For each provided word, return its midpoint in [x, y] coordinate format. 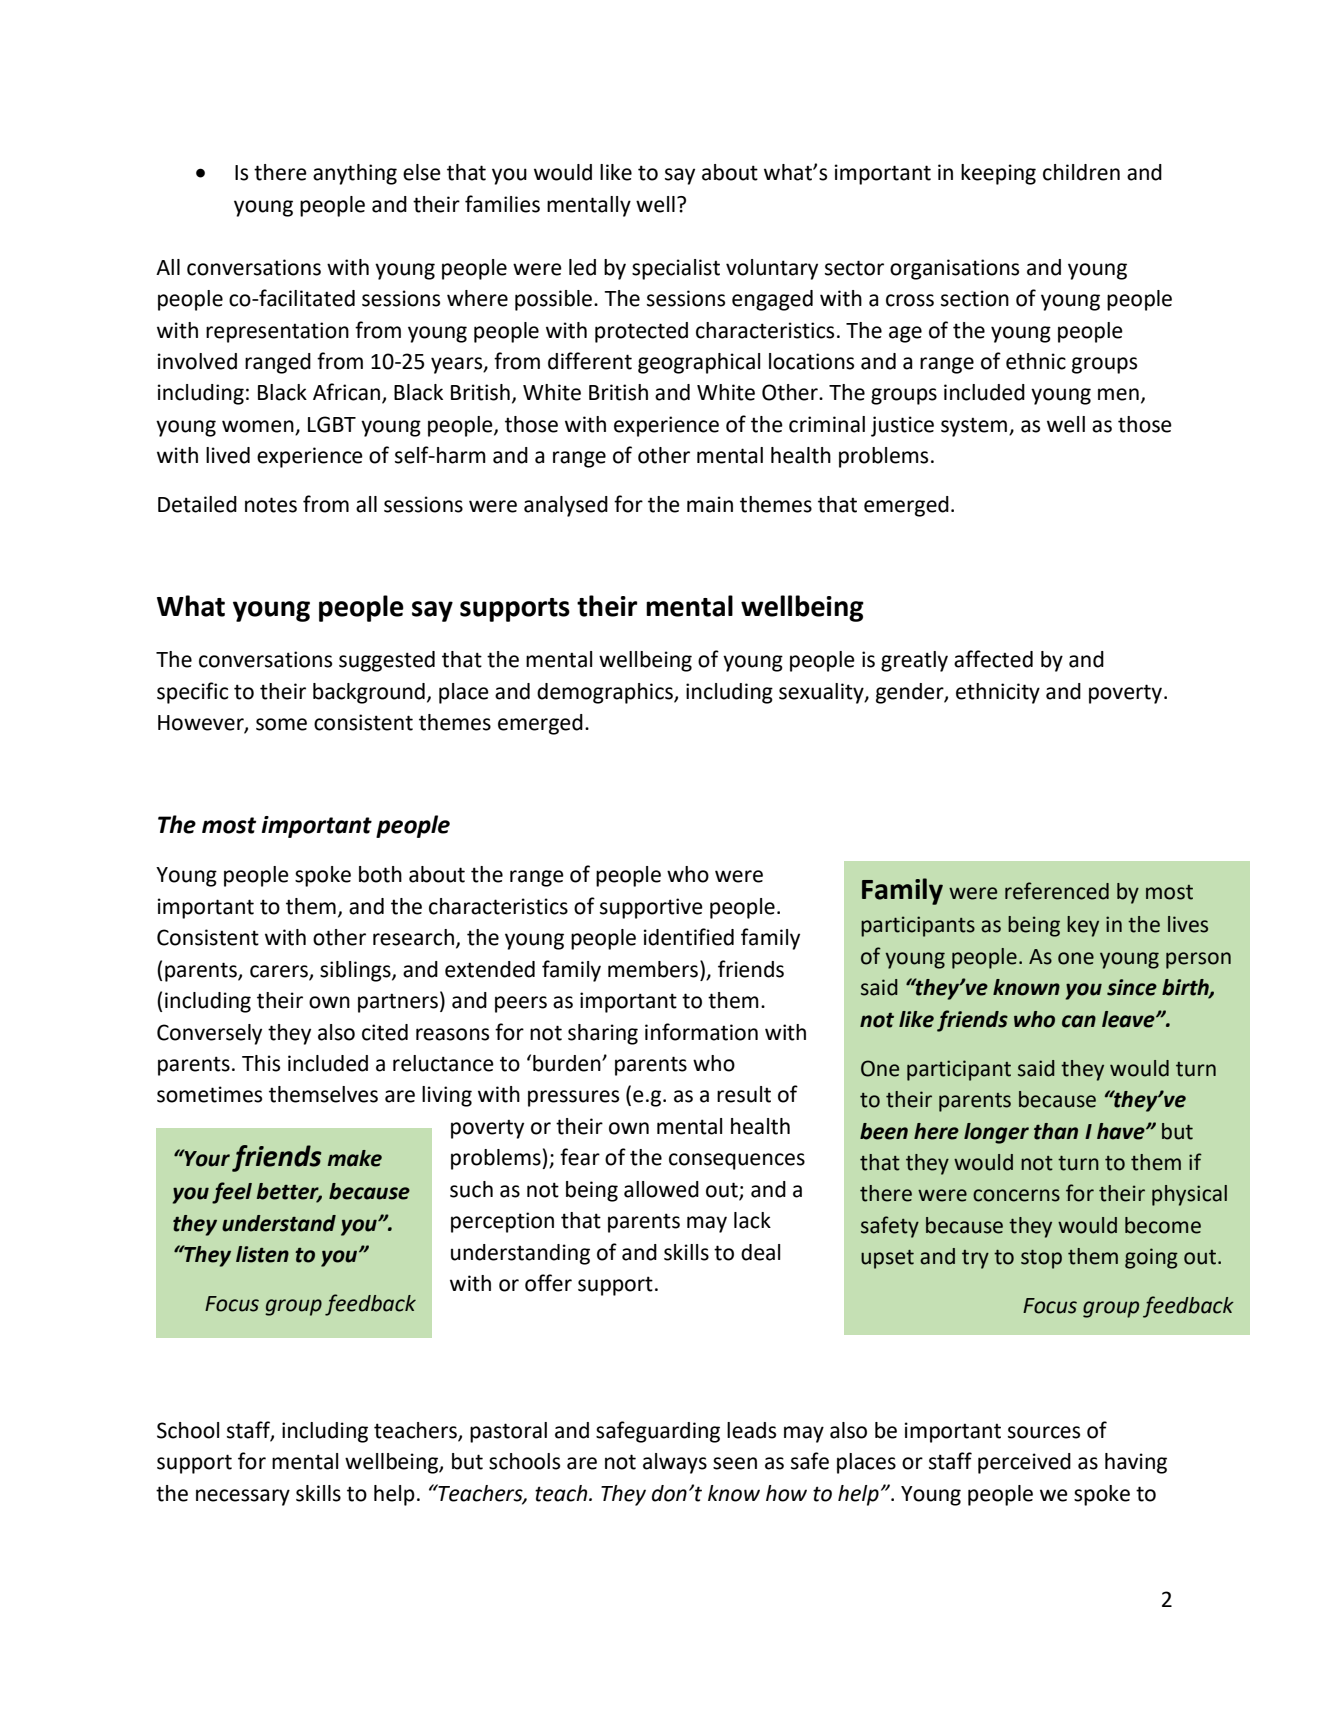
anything [355, 174]
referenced [1057, 891]
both [380, 874]
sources [1044, 1432]
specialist [676, 269]
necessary [243, 1497]
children [1081, 172]
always [675, 1463]
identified [689, 937]
